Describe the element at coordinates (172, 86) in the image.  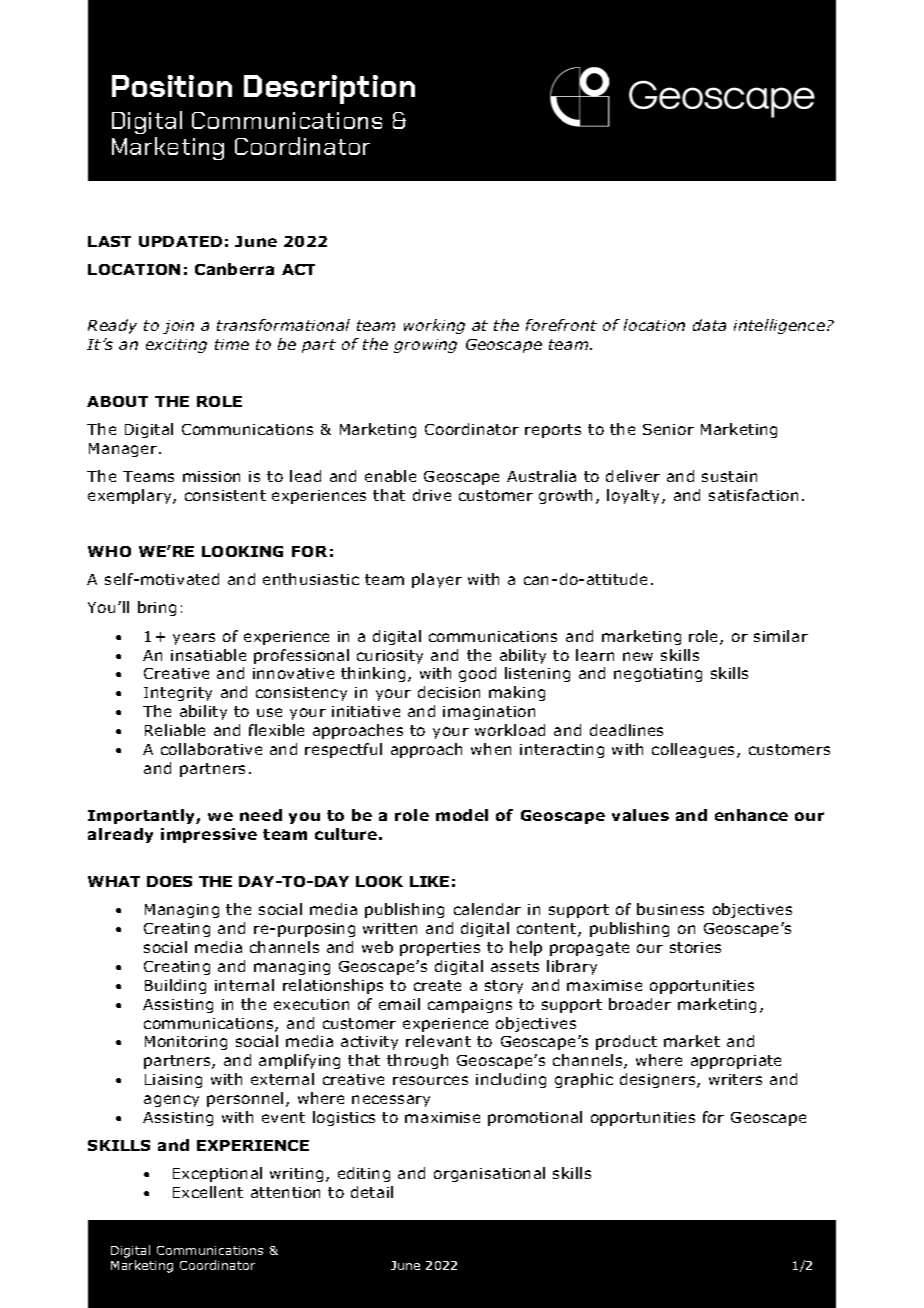
I see `Position` at that location.
